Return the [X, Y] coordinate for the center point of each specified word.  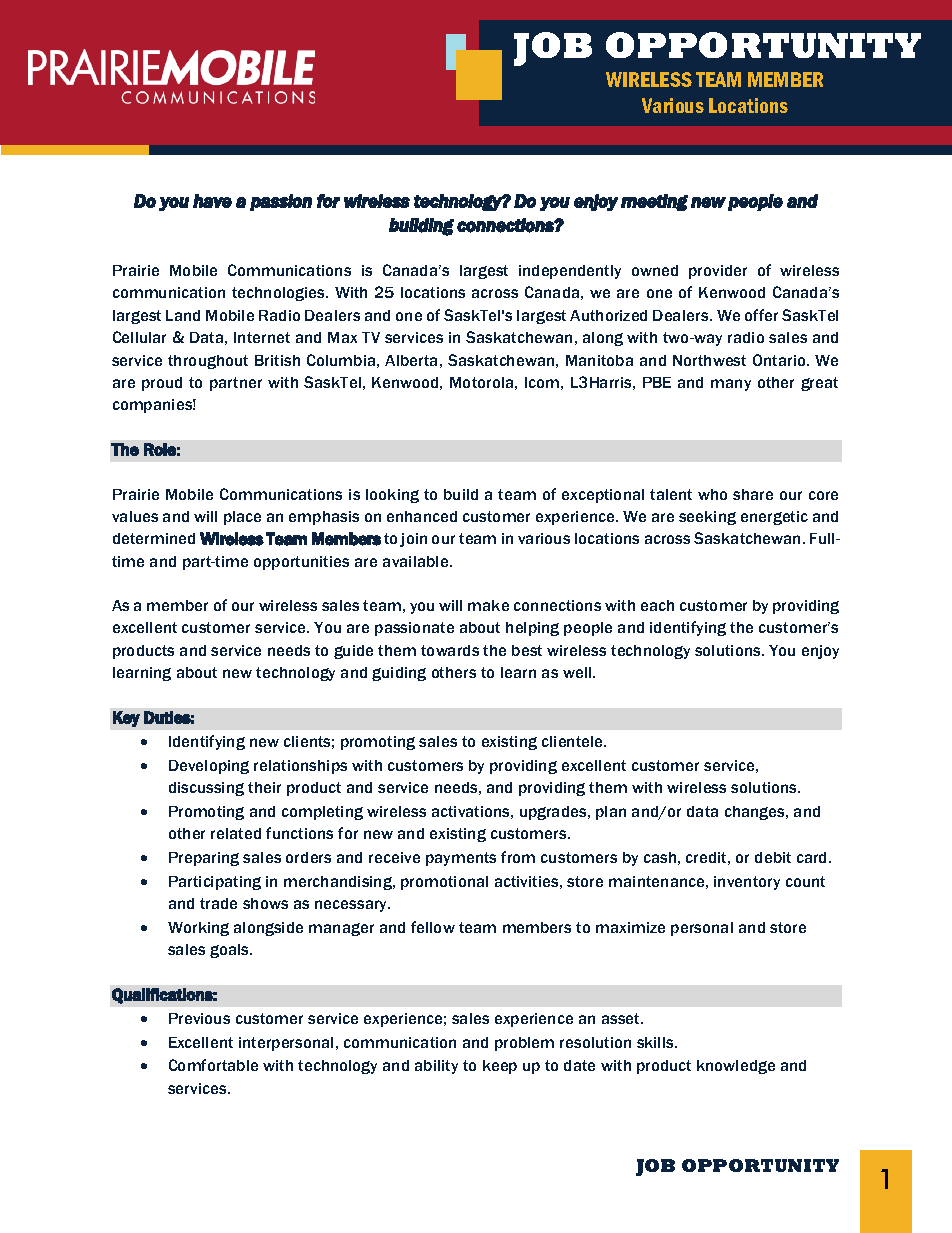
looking [392, 496]
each [657, 605]
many [731, 385]
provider [718, 272]
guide [353, 652]
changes [756, 813]
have [212, 201]
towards [450, 650]
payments [461, 859]
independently [570, 272]
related [236, 833]
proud [162, 384]
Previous [199, 1018]
